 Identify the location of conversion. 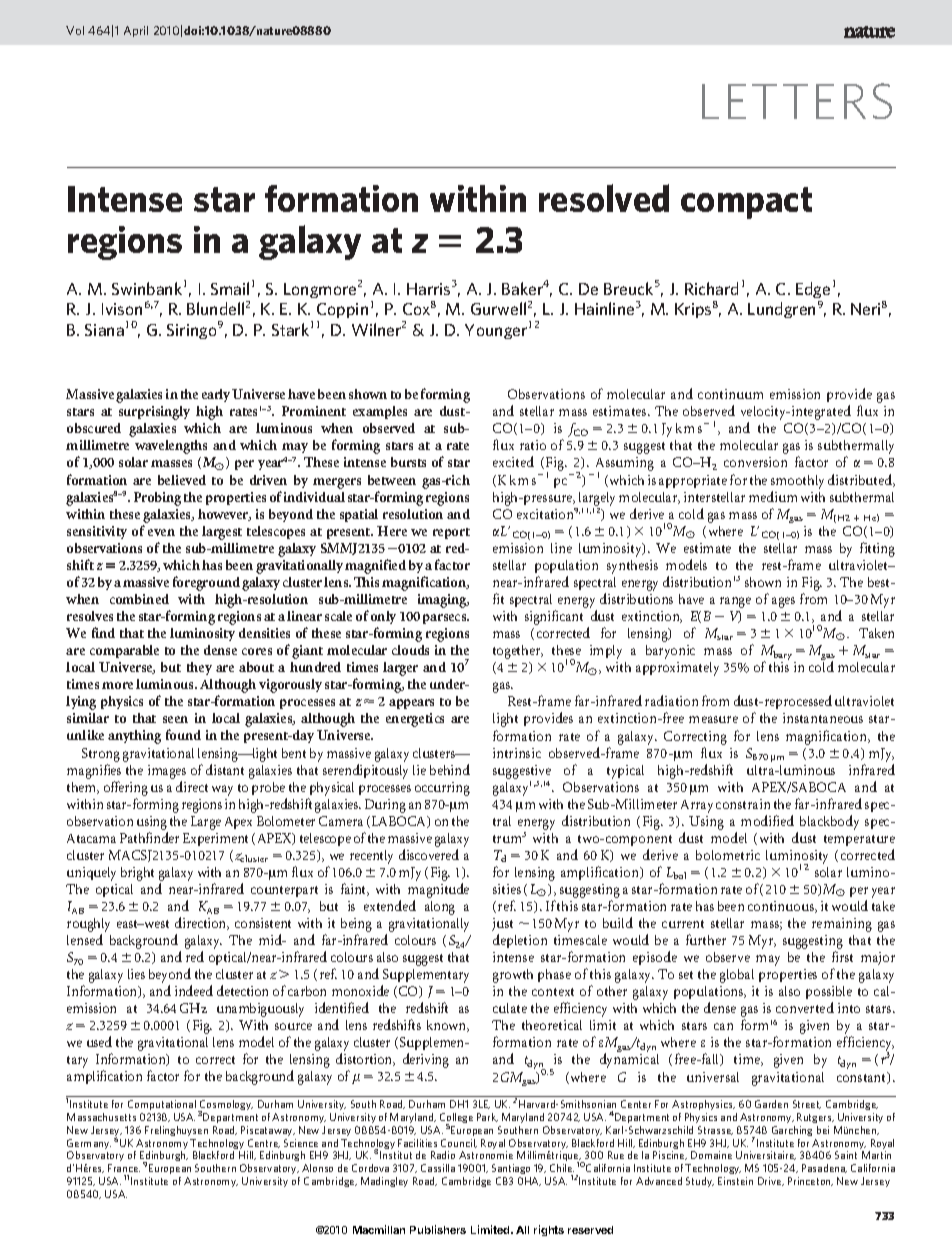
(755, 462).
